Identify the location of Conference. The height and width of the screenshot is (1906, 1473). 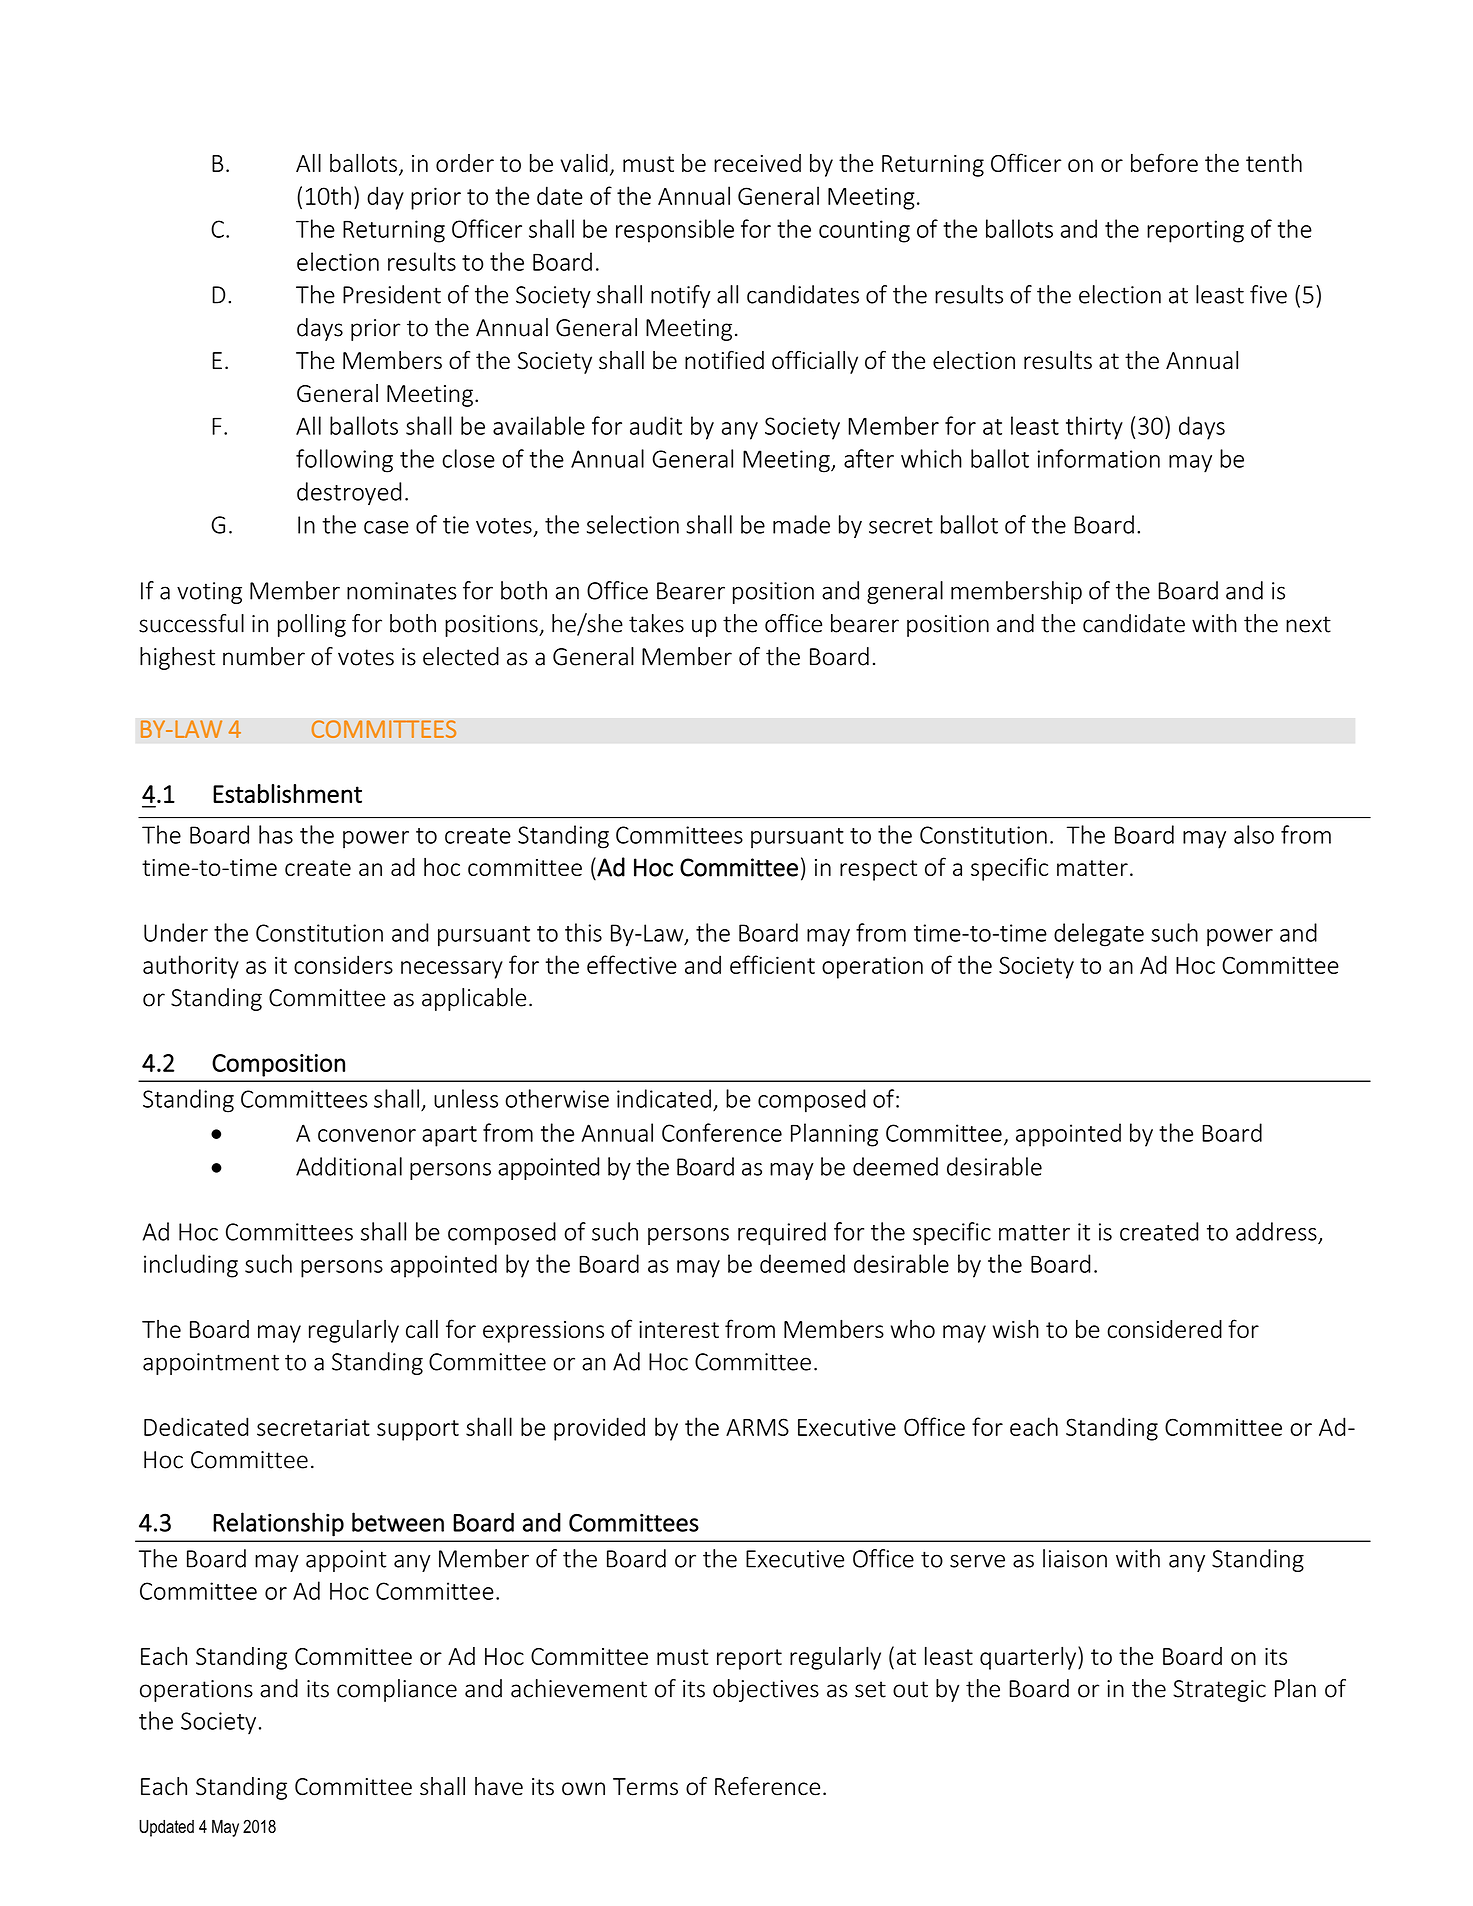
(722, 1132).
